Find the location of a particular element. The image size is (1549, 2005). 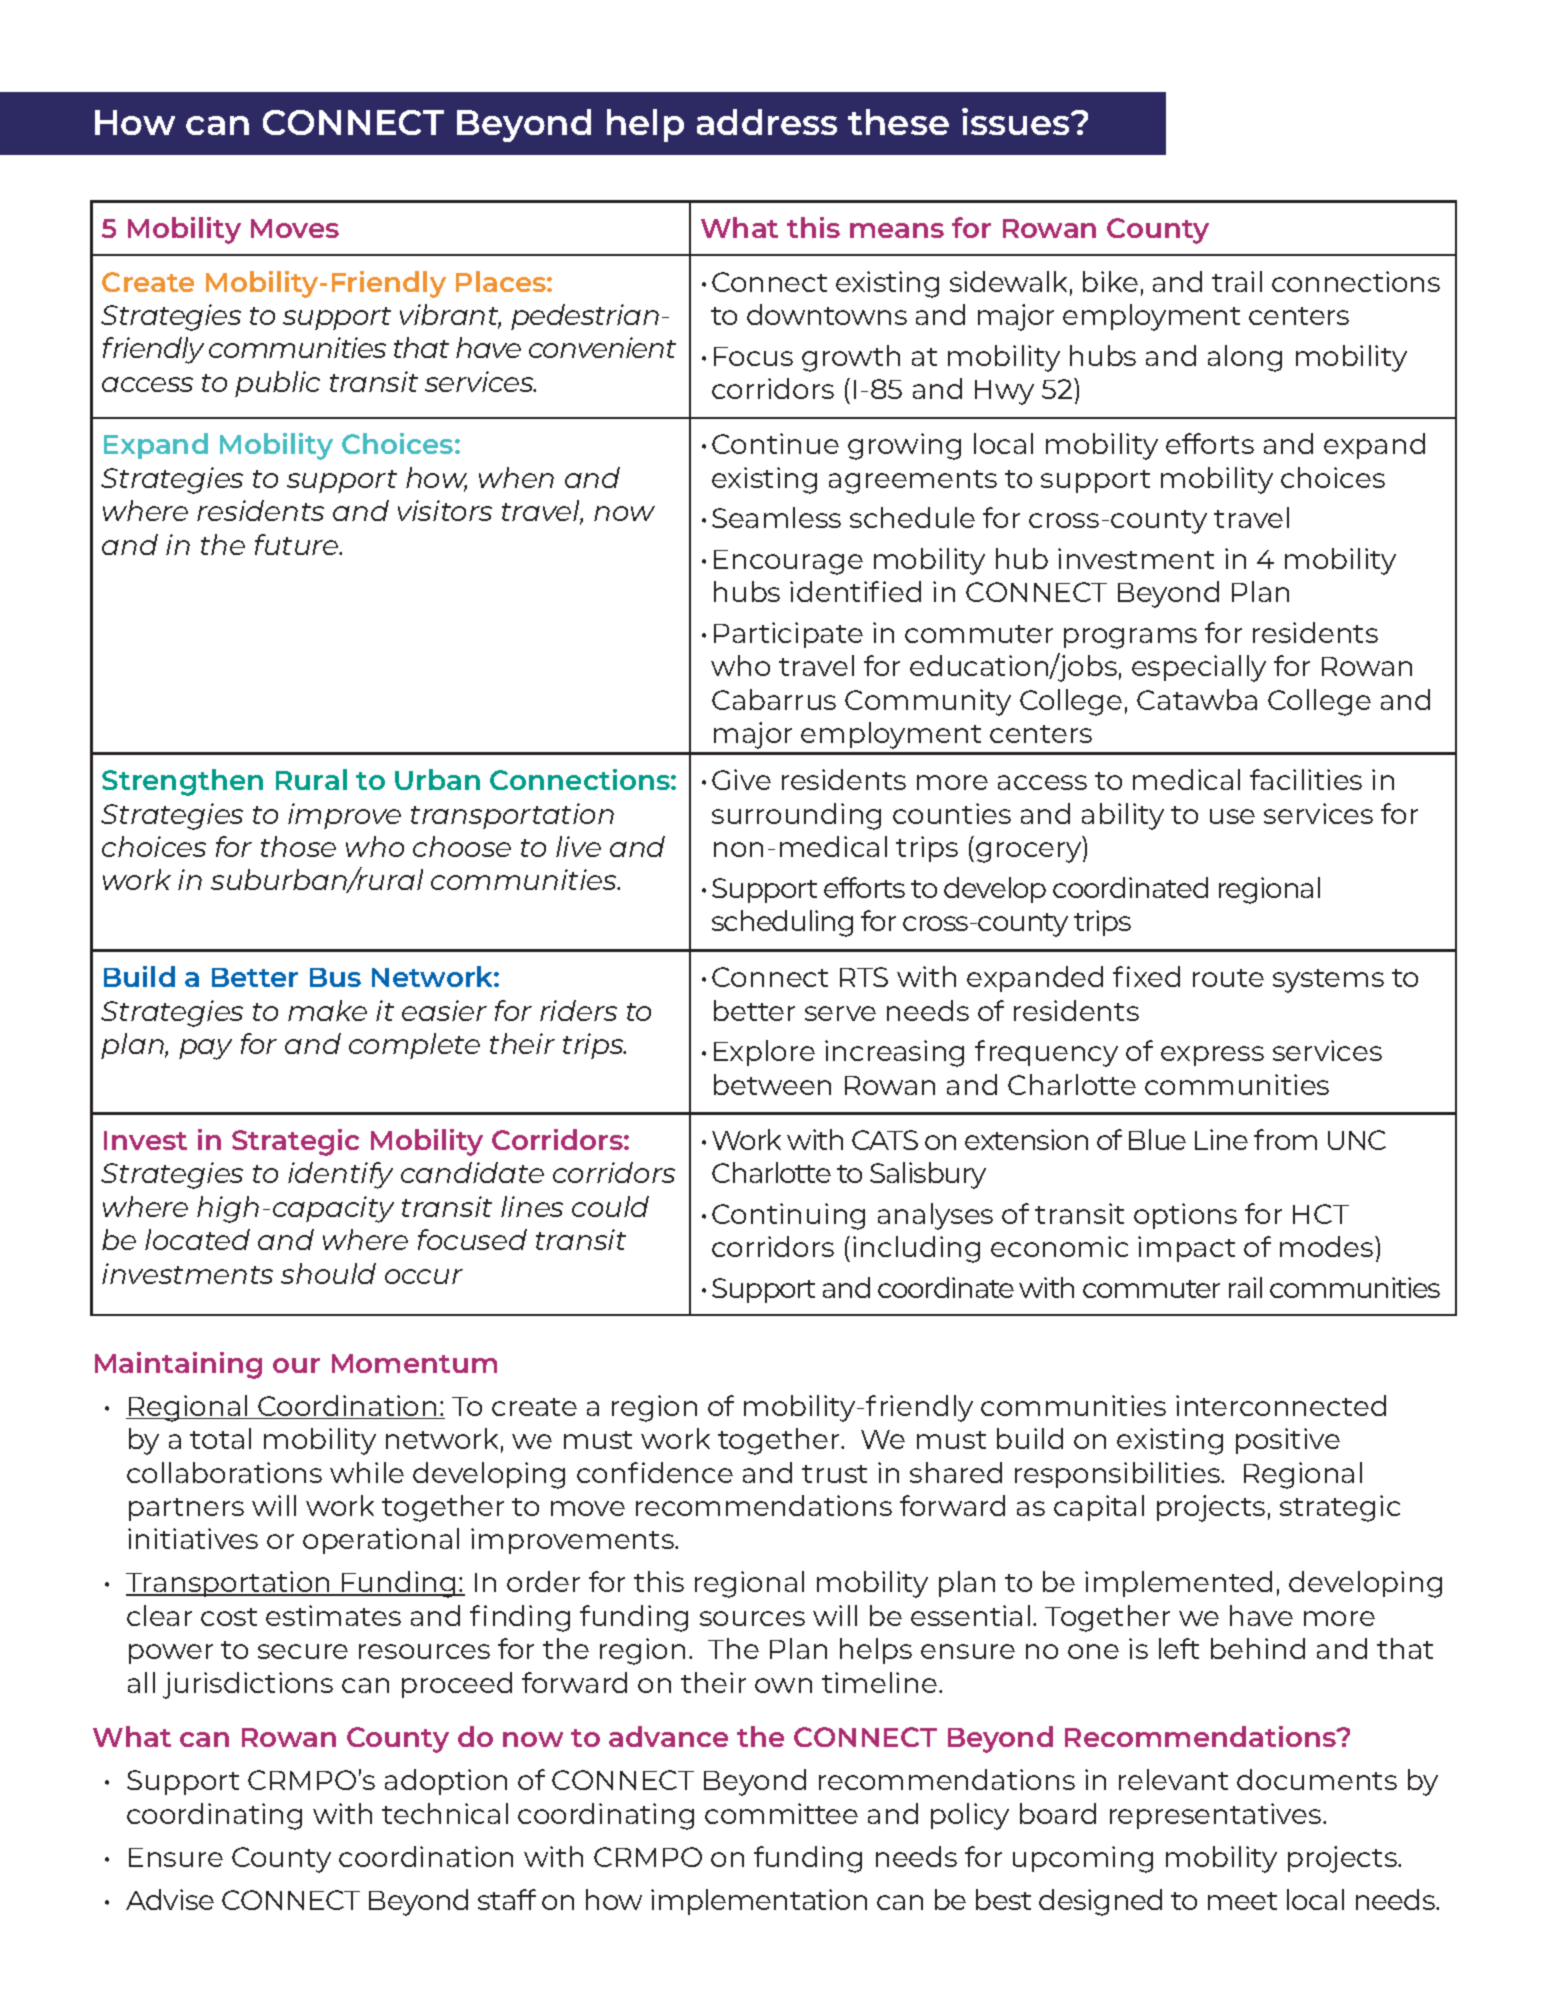

trust is located at coordinates (834, 1474).
